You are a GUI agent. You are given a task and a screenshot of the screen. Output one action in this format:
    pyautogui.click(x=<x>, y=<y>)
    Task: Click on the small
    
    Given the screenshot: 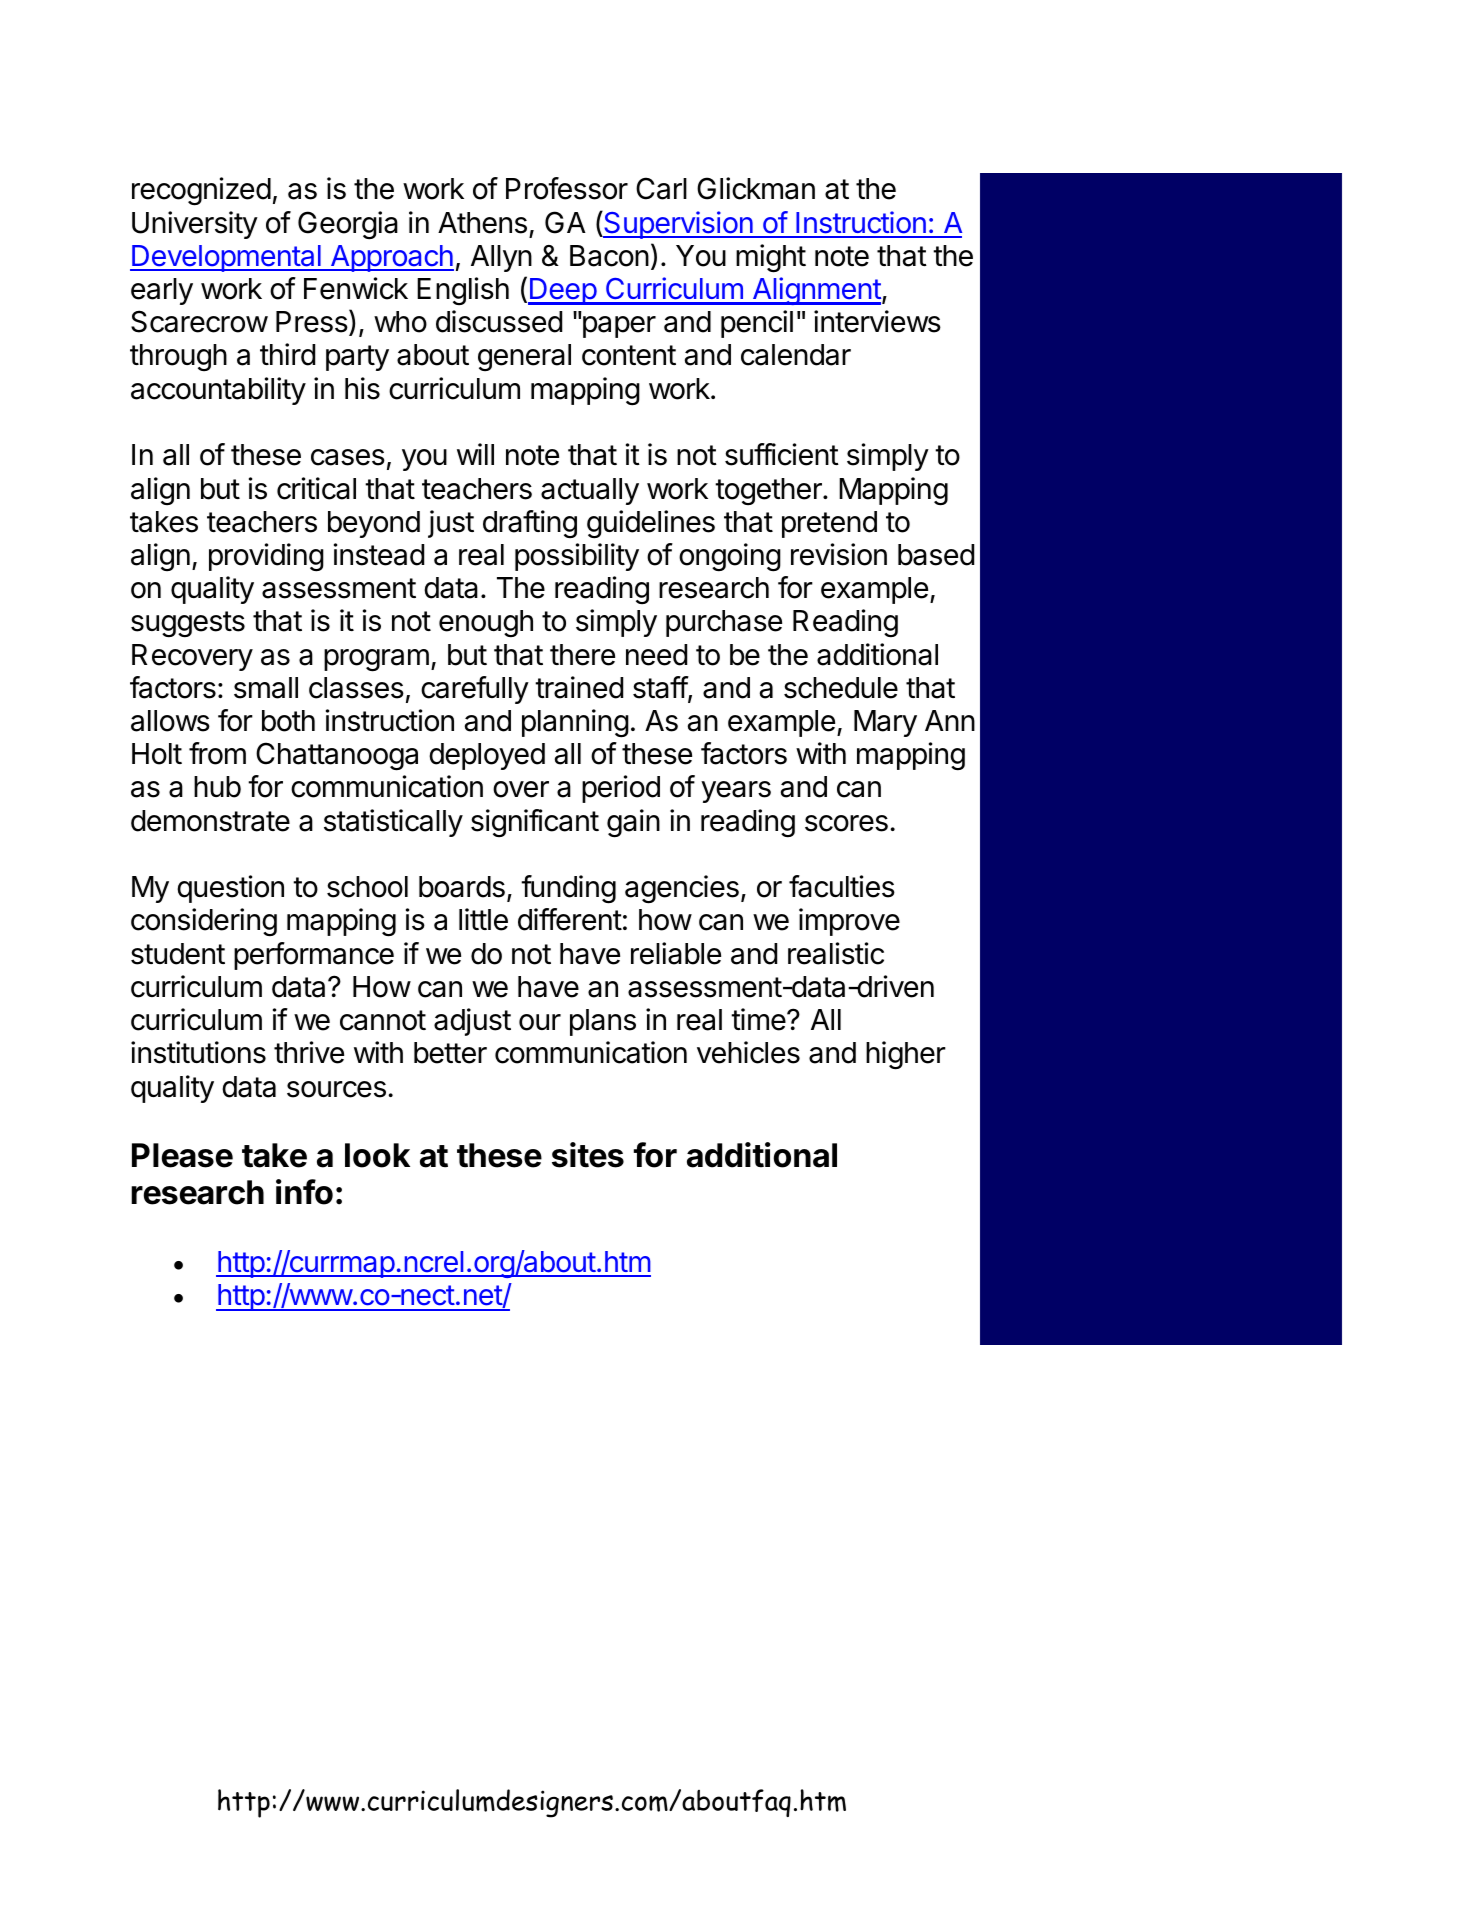 What is the action you would take?
    pyautogui.click(x=266, y=688)
